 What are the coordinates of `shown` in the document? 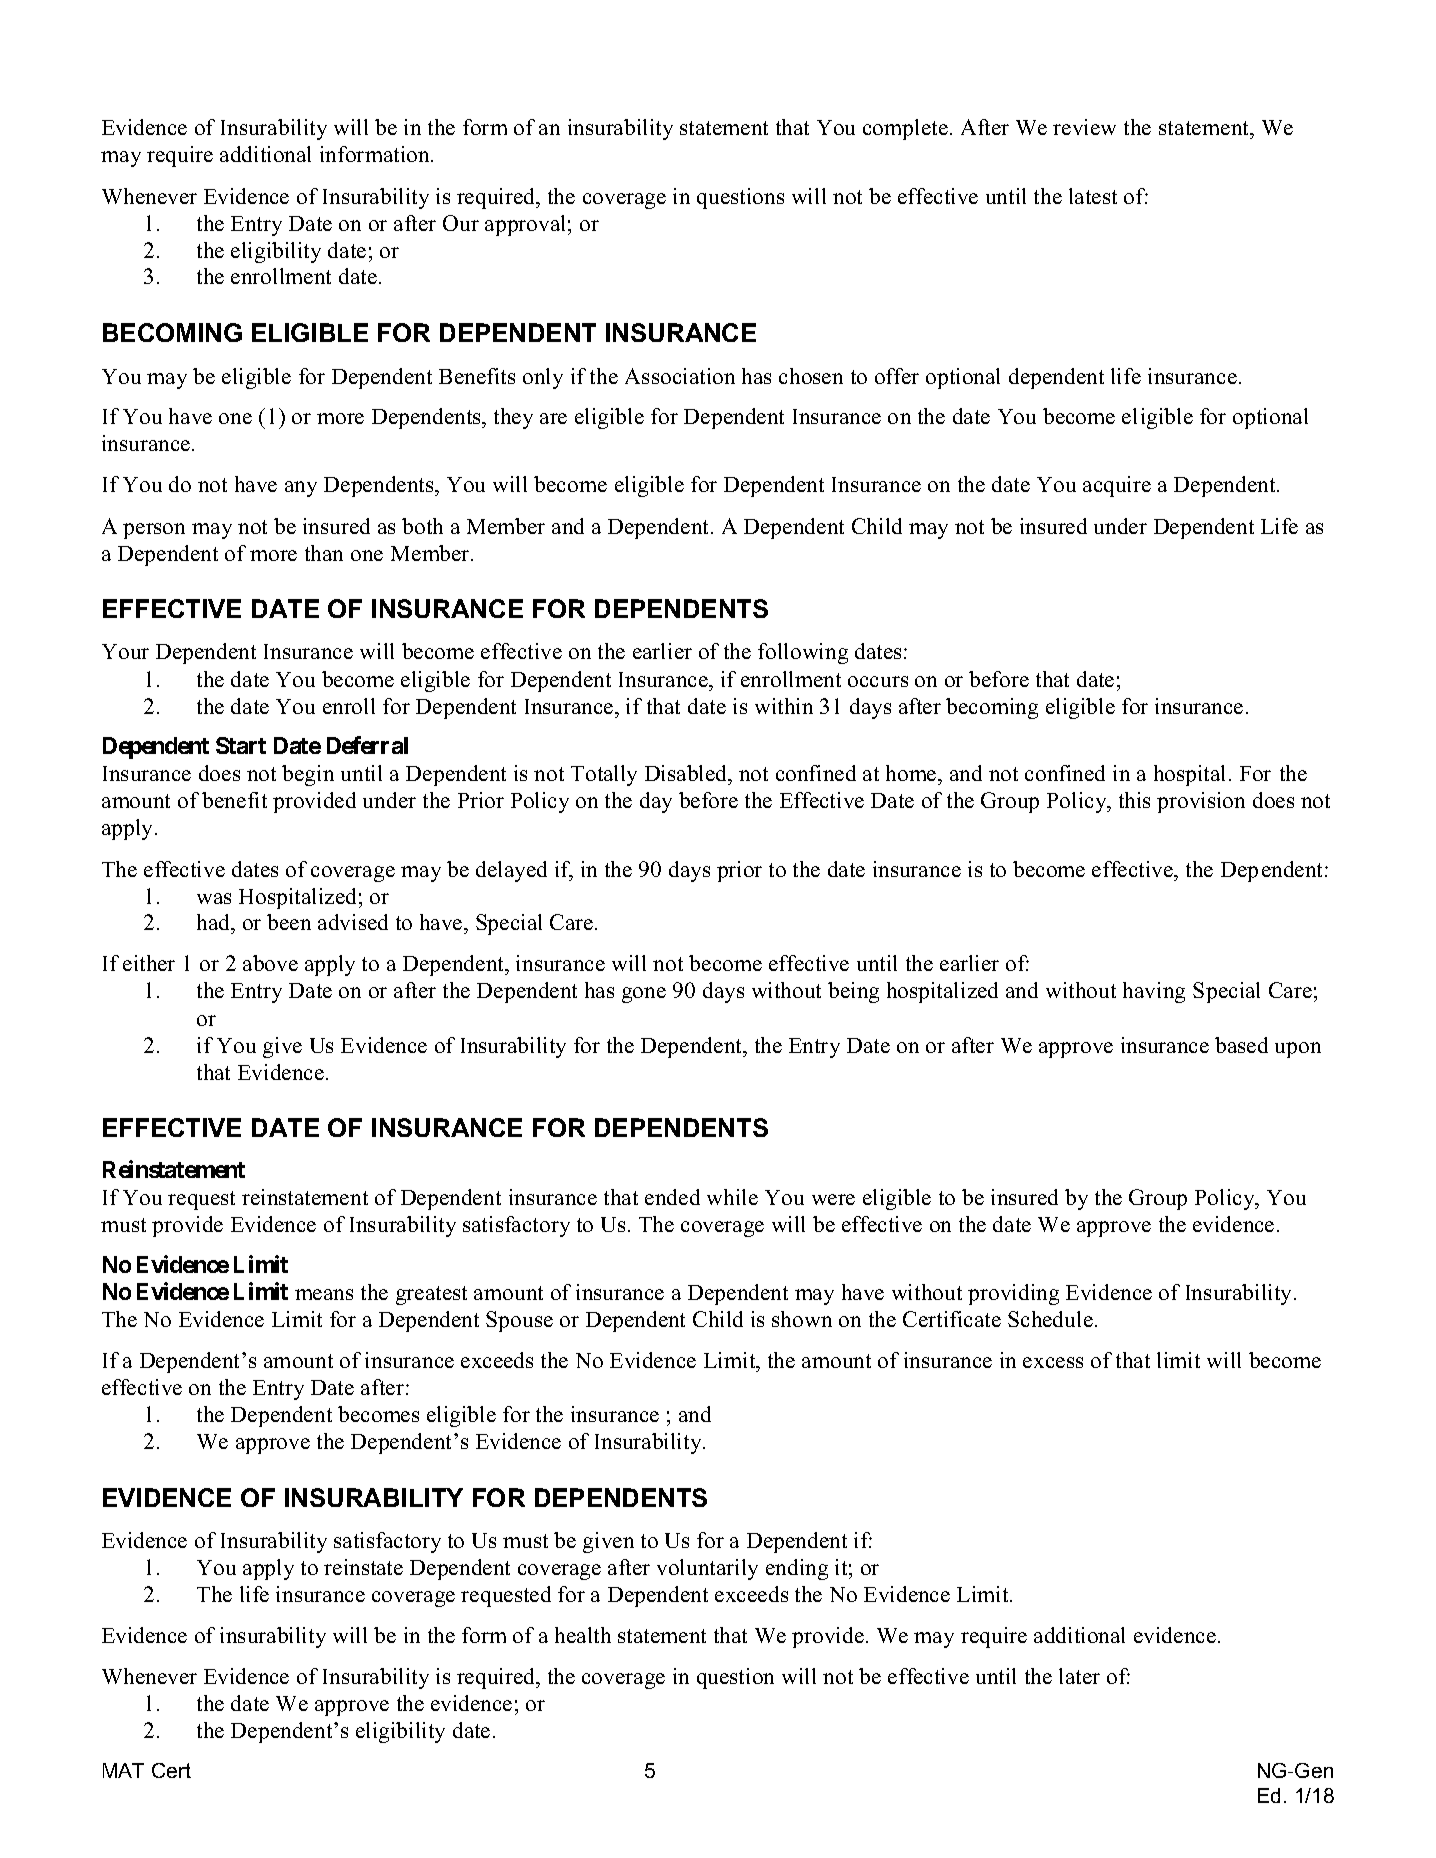 It's located at (802, 1319).
